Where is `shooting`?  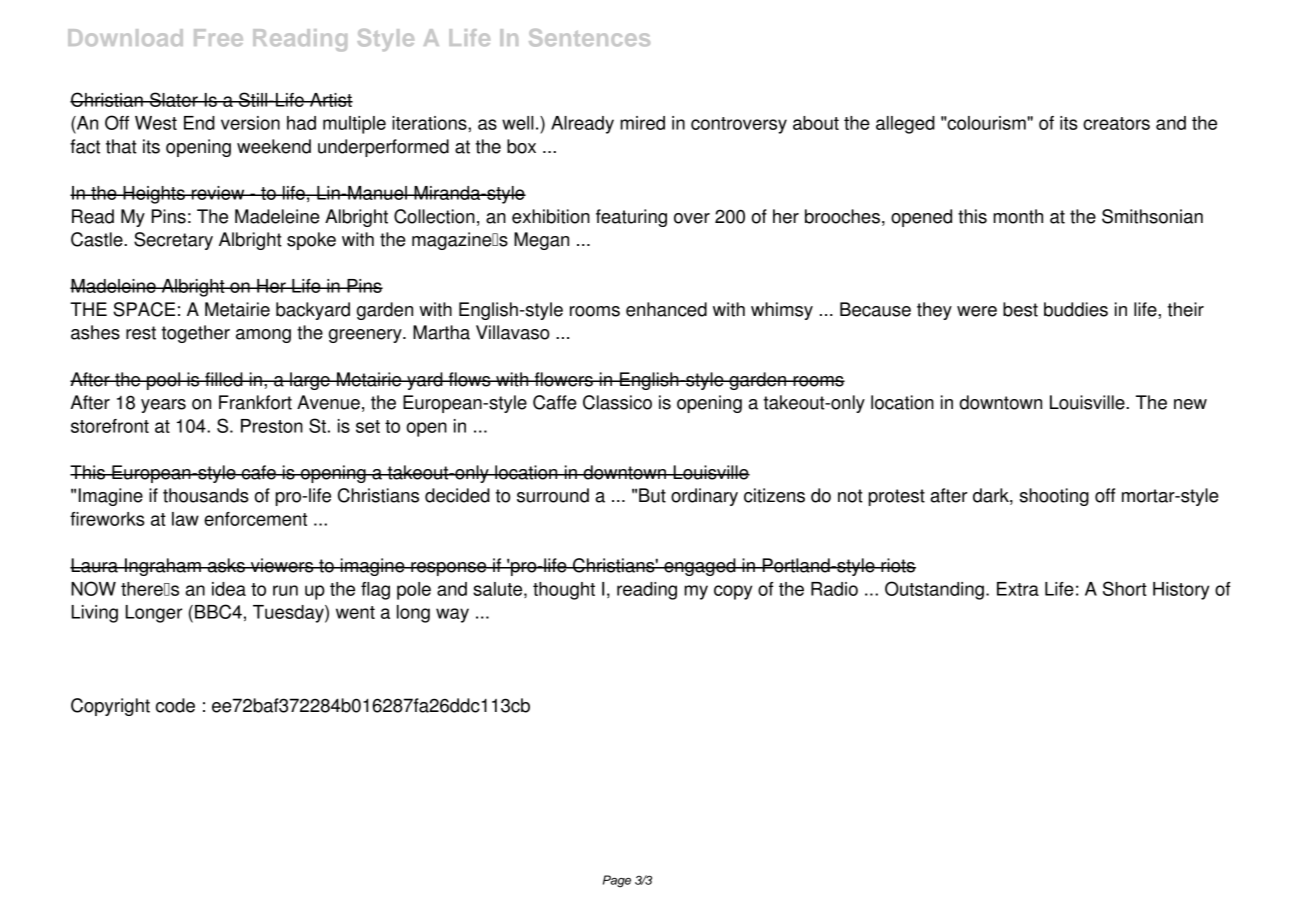
shooting is located at coordinates (1054, 497).
